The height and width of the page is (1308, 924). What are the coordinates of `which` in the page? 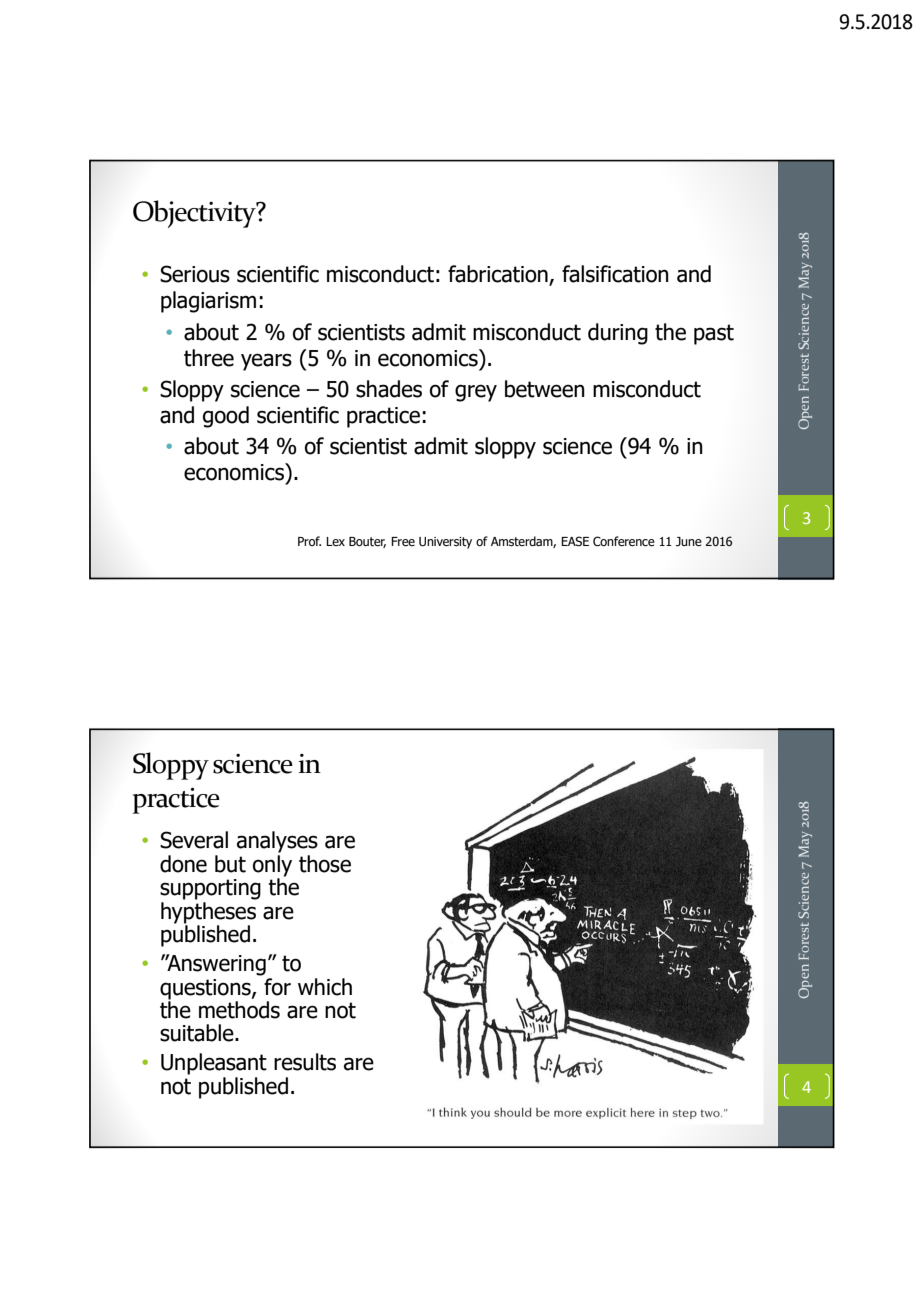 It's located at (325, 987).
